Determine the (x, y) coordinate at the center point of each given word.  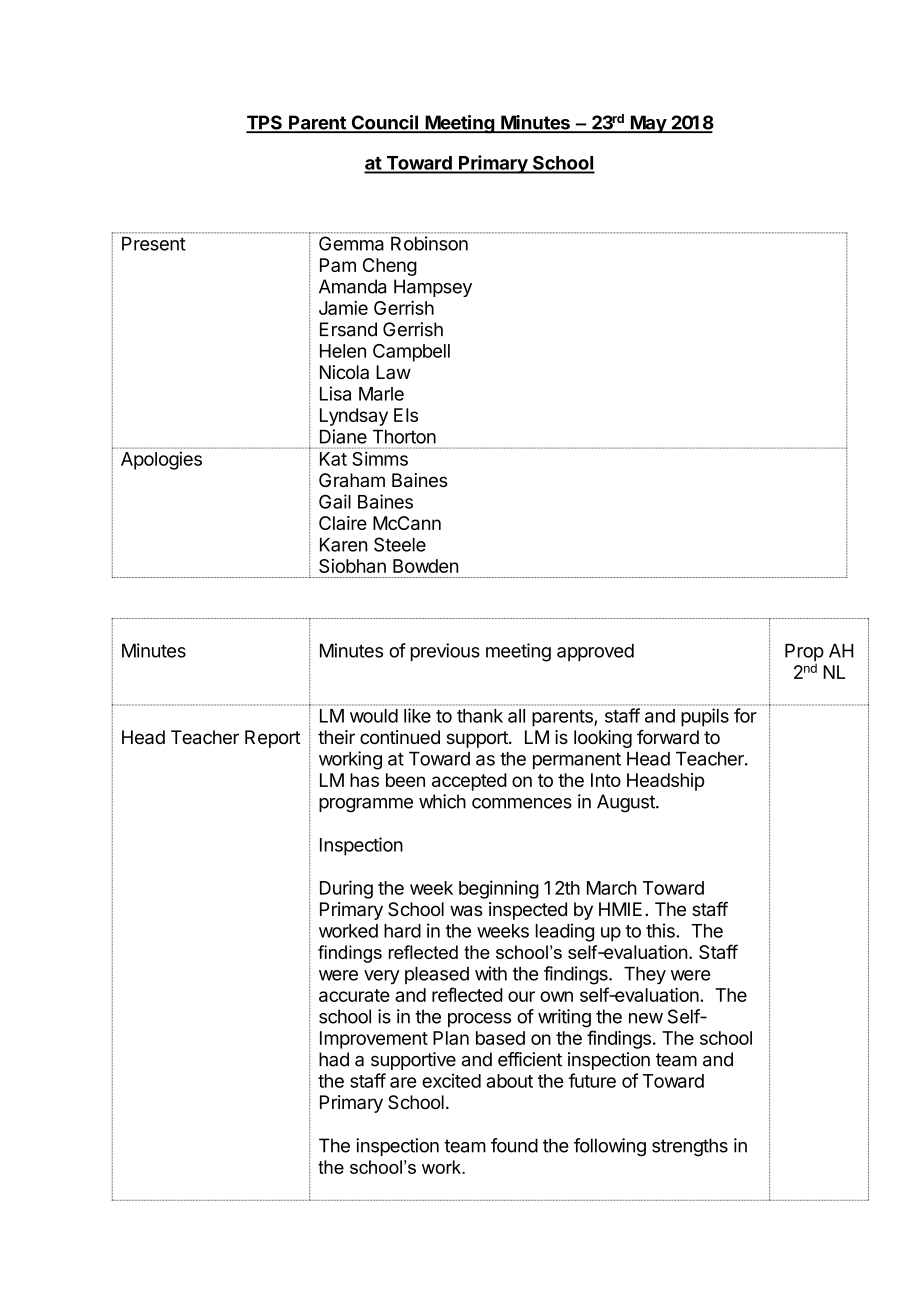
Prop (804, 654)
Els (406, 415)
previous (445, 652)
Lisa (335, 393)
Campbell (411, 353)
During (346, 889)
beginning (499, 889)
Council (384, 123)
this (661, 930)
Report (273, 739)
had (334, 1059)
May (648, 124)
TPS (265, 123)
